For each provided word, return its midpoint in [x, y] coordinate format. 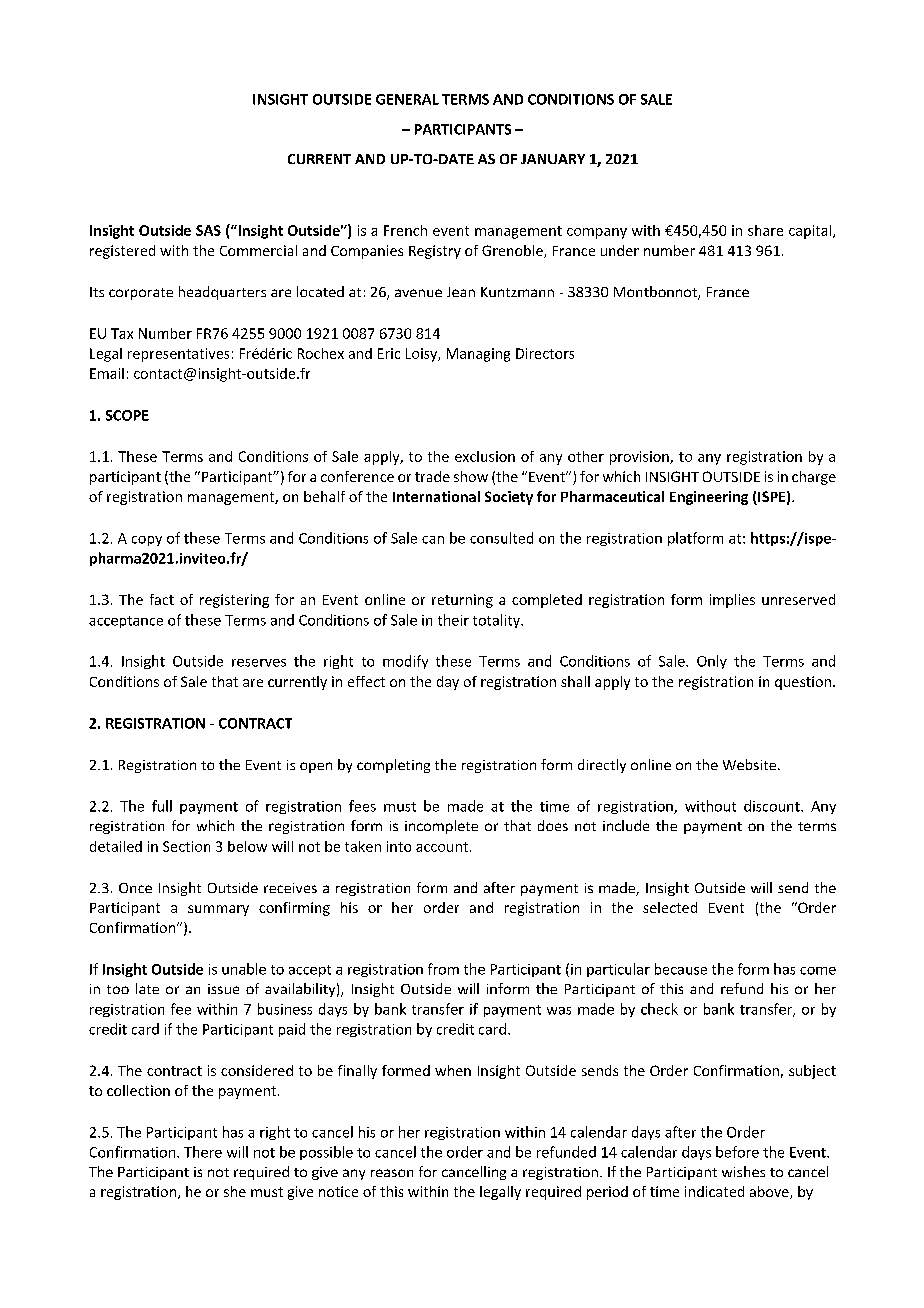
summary [218, 910]
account [442, 847]
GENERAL [407, 99]
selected [670, 907]
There [203, 1152]
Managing [478, 355]
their [453, 620]
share [765, 230]
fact [162, 599]
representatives [178, 355]
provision [640, 458]
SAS [208, 230]
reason [392, 1173]
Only [712, 662]
